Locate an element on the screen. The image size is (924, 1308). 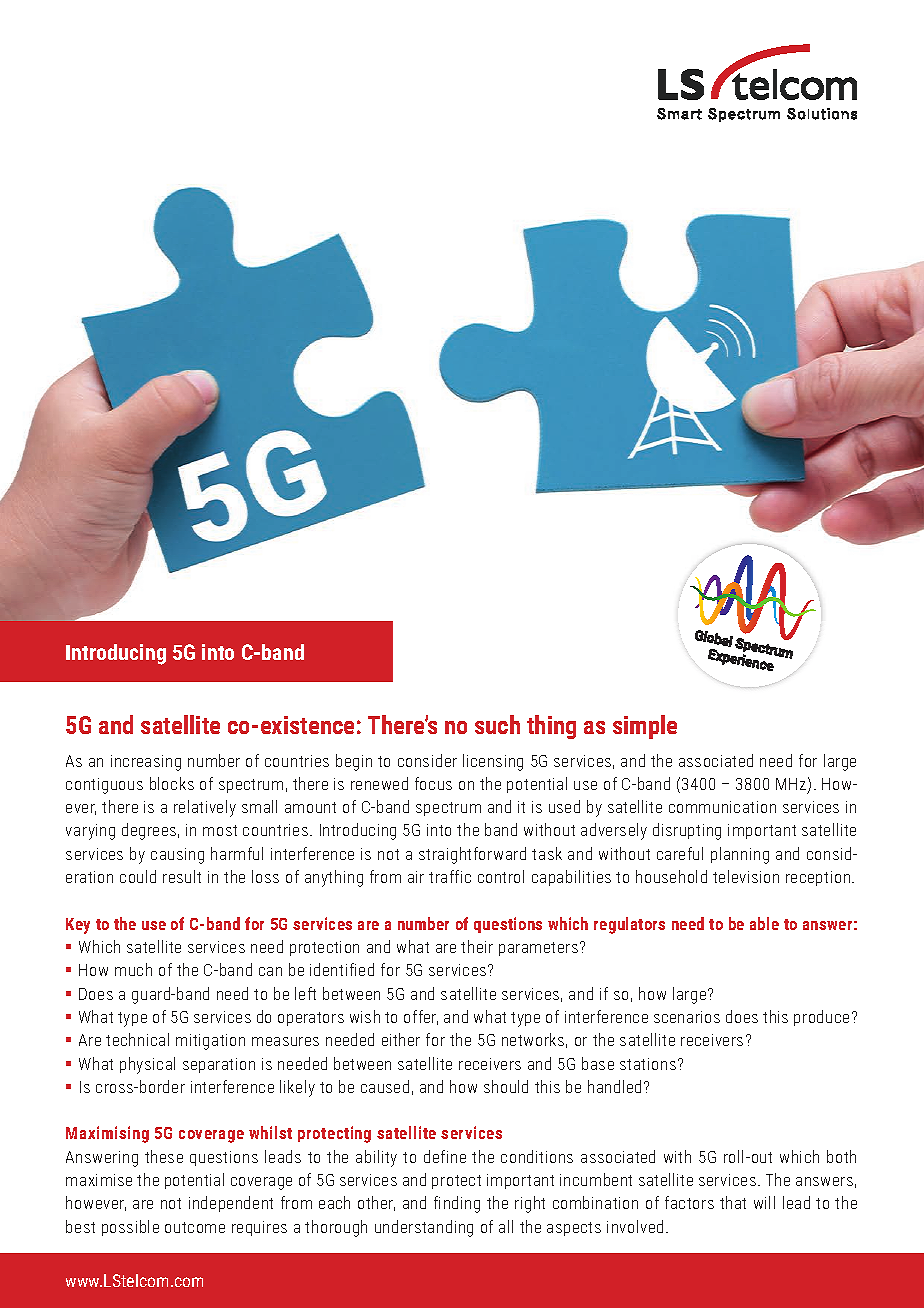
such is located at coordinates (497, 724).
